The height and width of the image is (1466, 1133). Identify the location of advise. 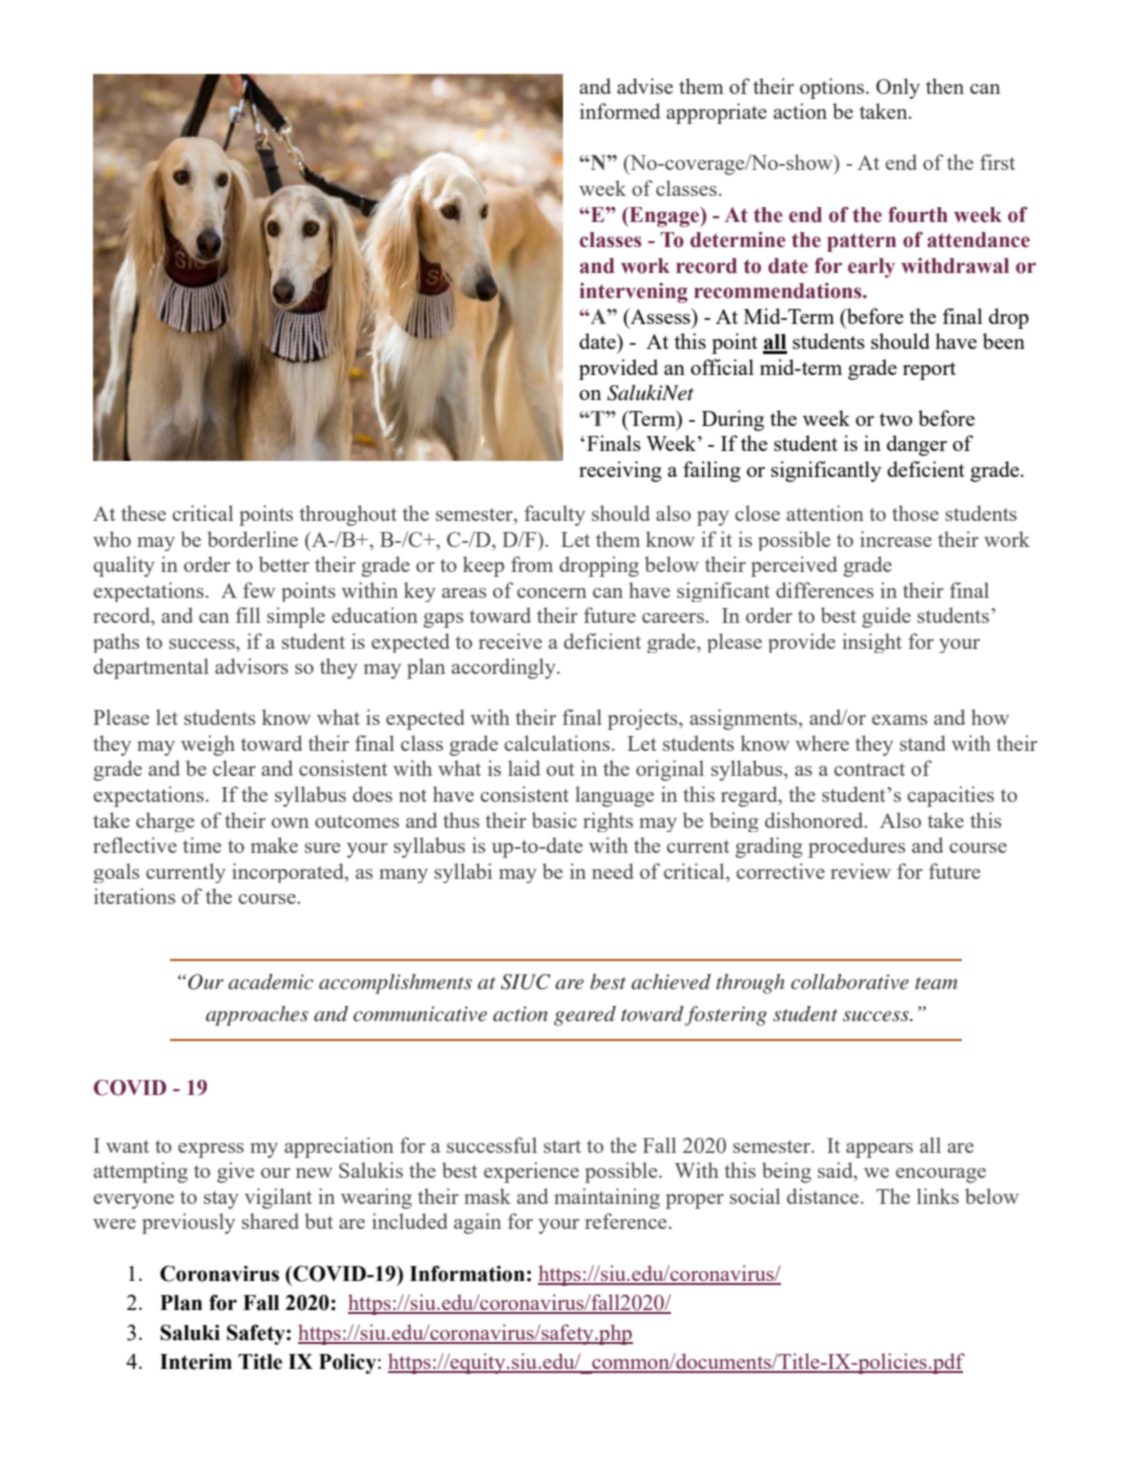
(645, 86).
